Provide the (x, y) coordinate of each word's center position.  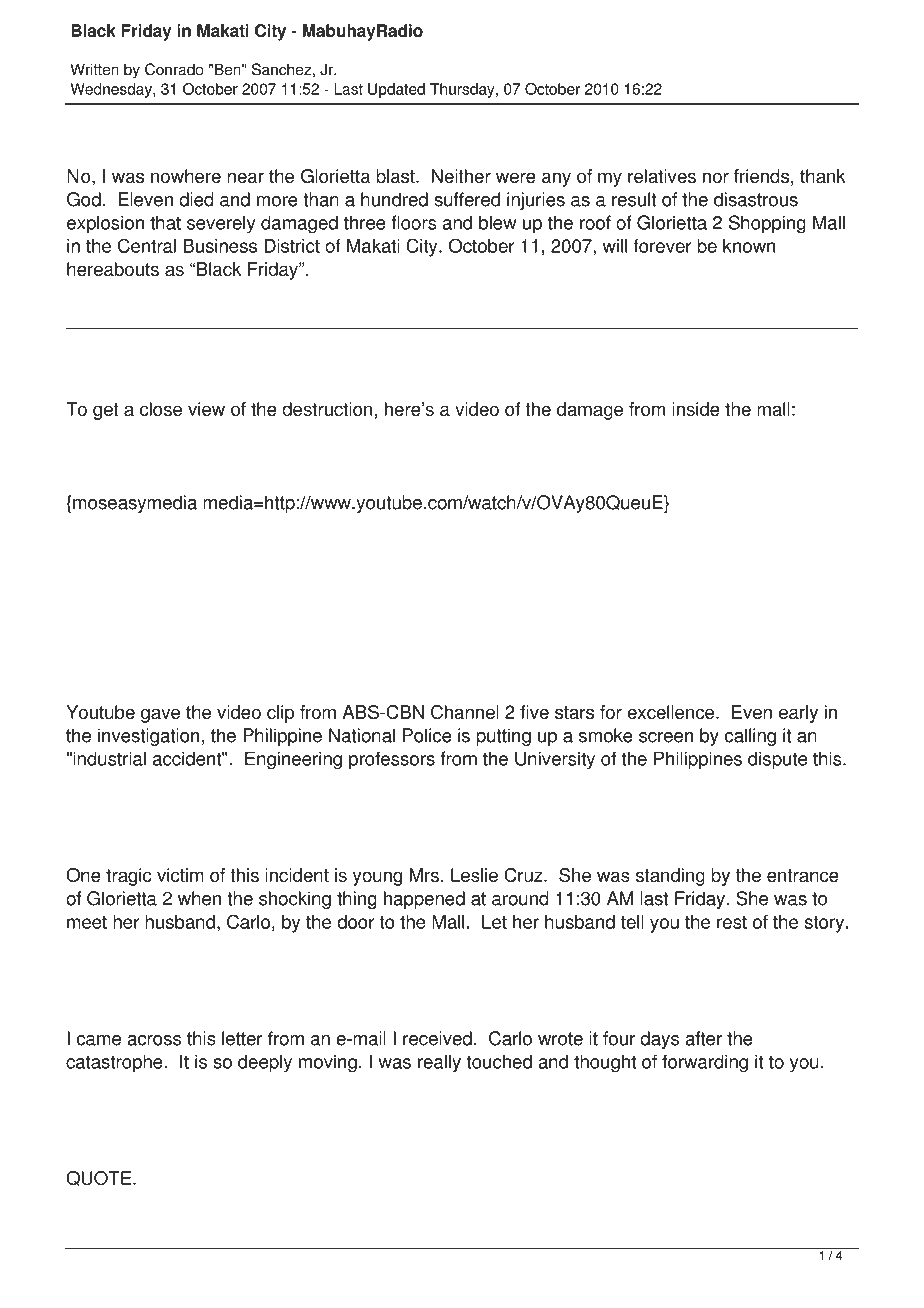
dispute (777, 760)
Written (94, 69)
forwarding (705, 1063)
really (439, 1063)
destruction (328, 409)
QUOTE (100, 1178)
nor (716, 178)
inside (696, 409)
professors (392, 760)
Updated (396, 90)
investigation (148, 737)
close (161, 409)
